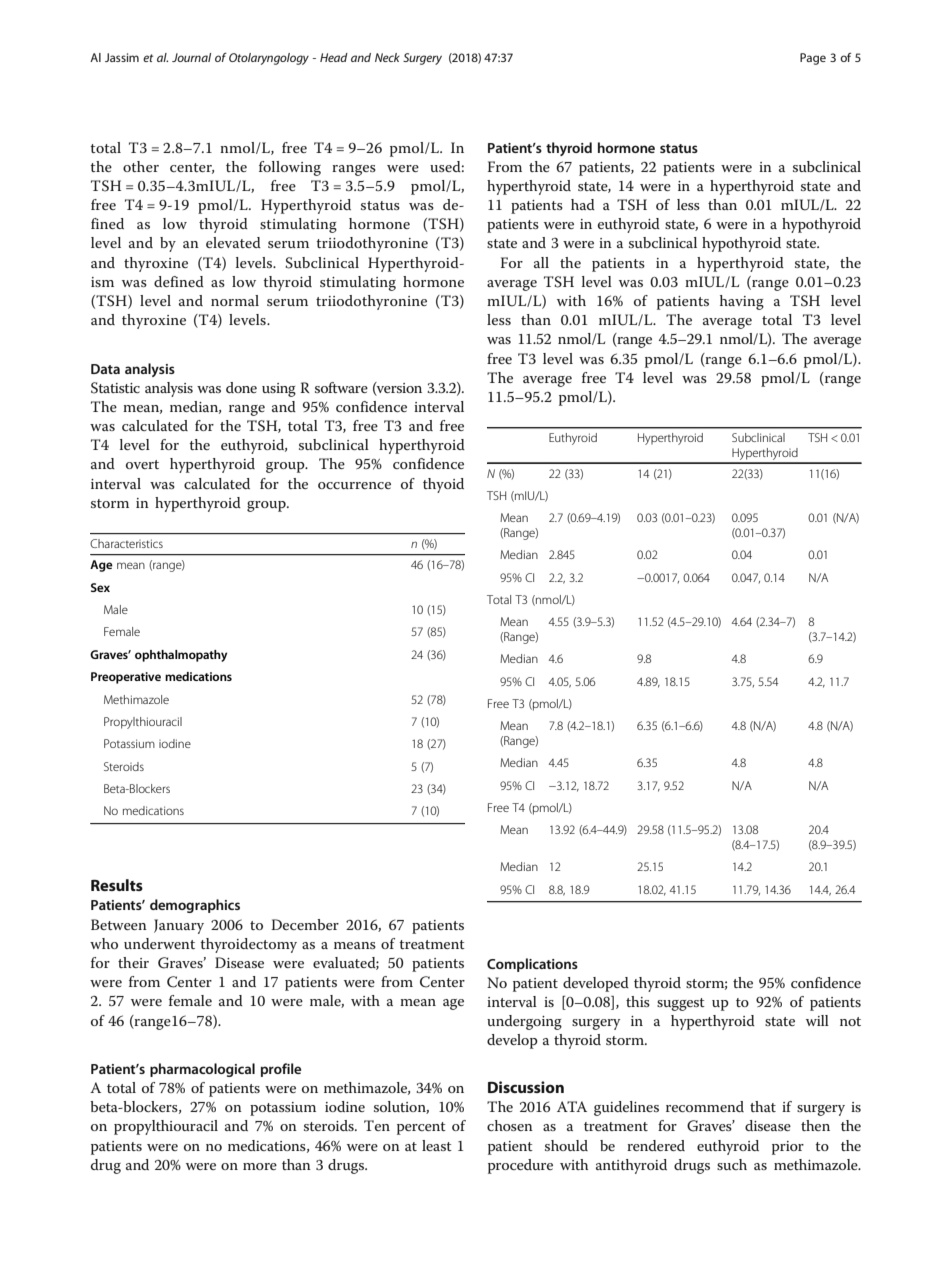  What do you see at coordinates (387, 57) in the screenshot?
I see `Neck` at bounding box center [387, 57].
